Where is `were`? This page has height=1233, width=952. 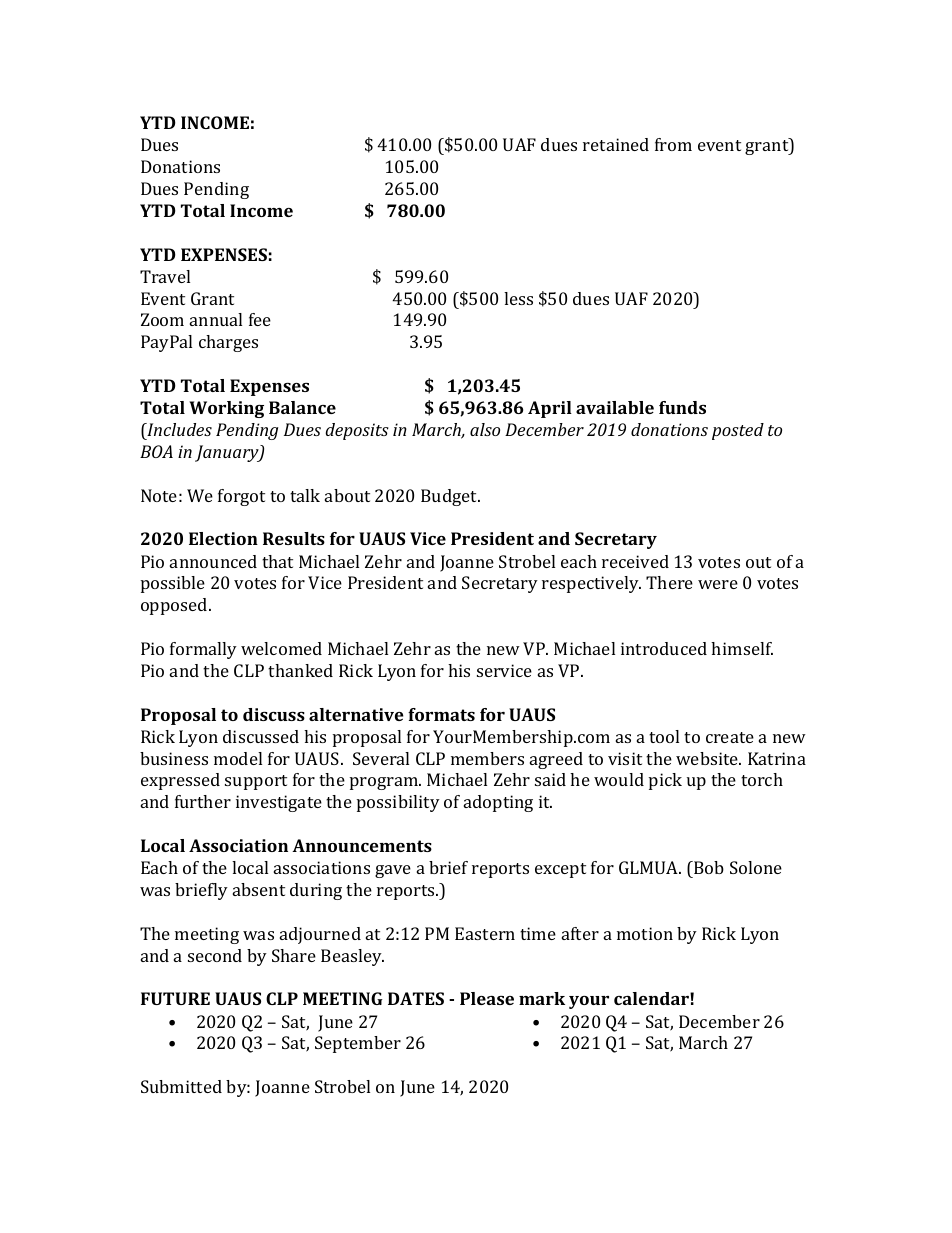 were is located at coordinates (718, 584).
